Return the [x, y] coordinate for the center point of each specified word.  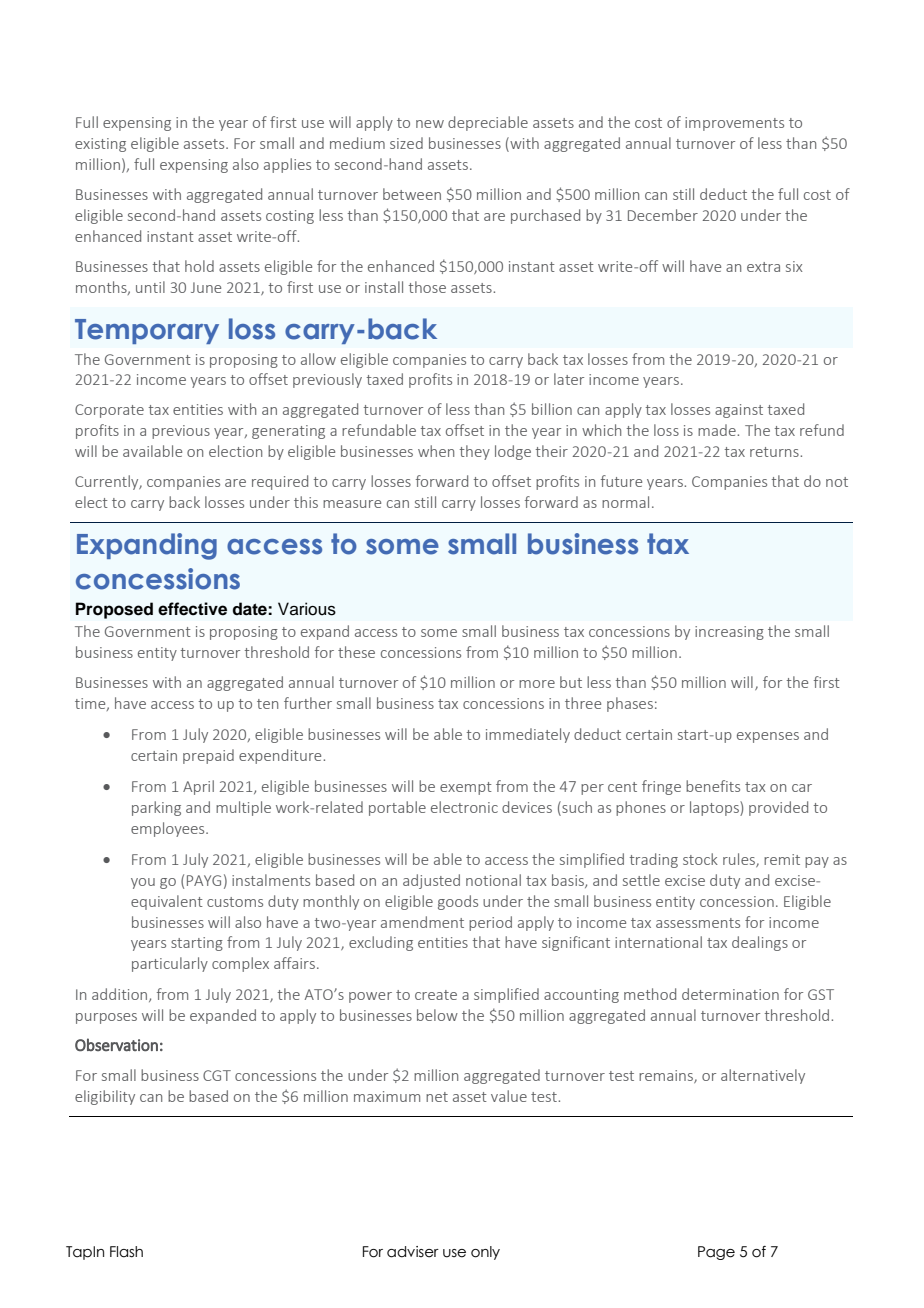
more [537, 684]
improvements [734, 124]
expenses [768, 737]
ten [267, 704]
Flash [126, 1252]
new [430, 124]
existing [100, 145]
